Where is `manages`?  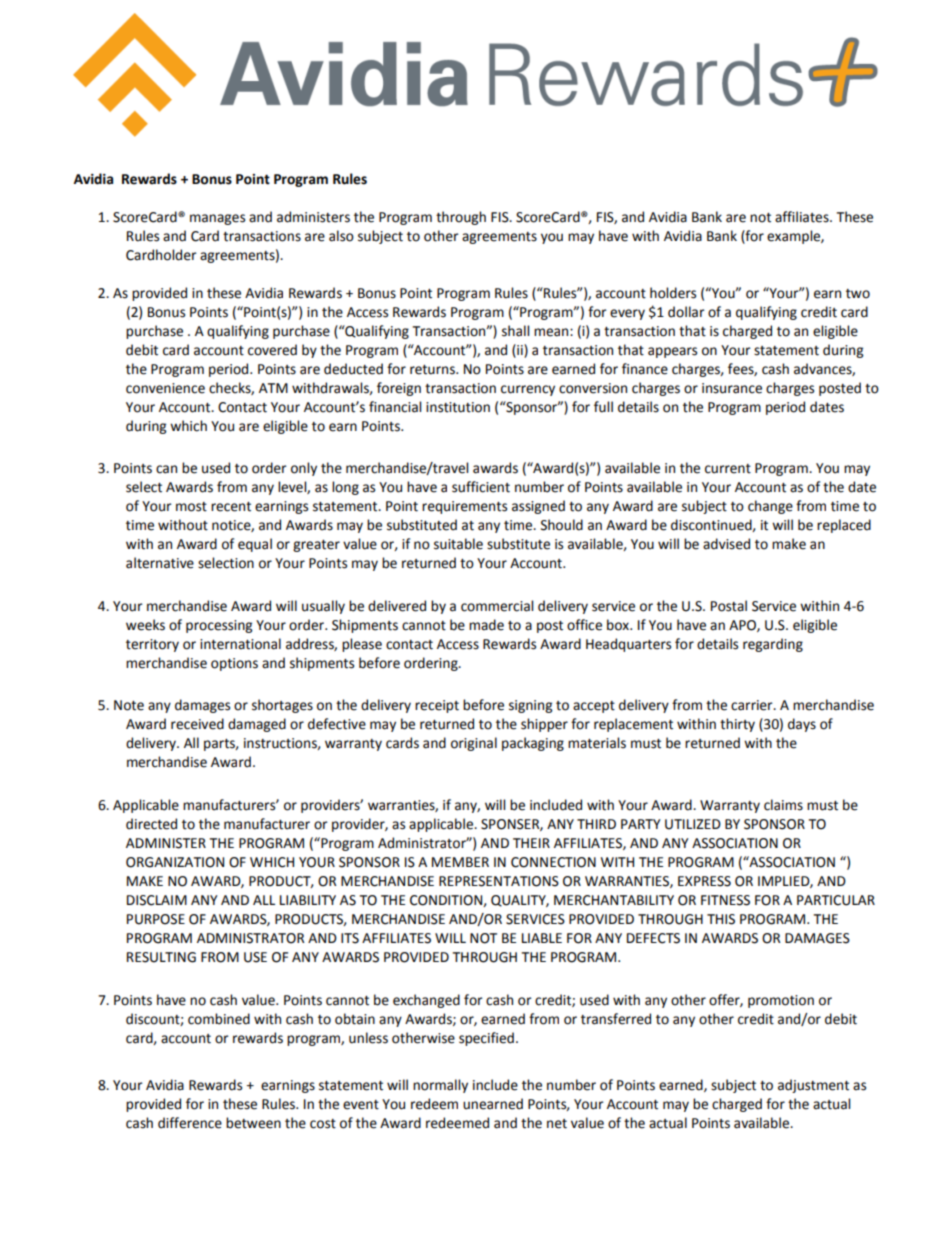
manages is located at coordinates (217, 219).
